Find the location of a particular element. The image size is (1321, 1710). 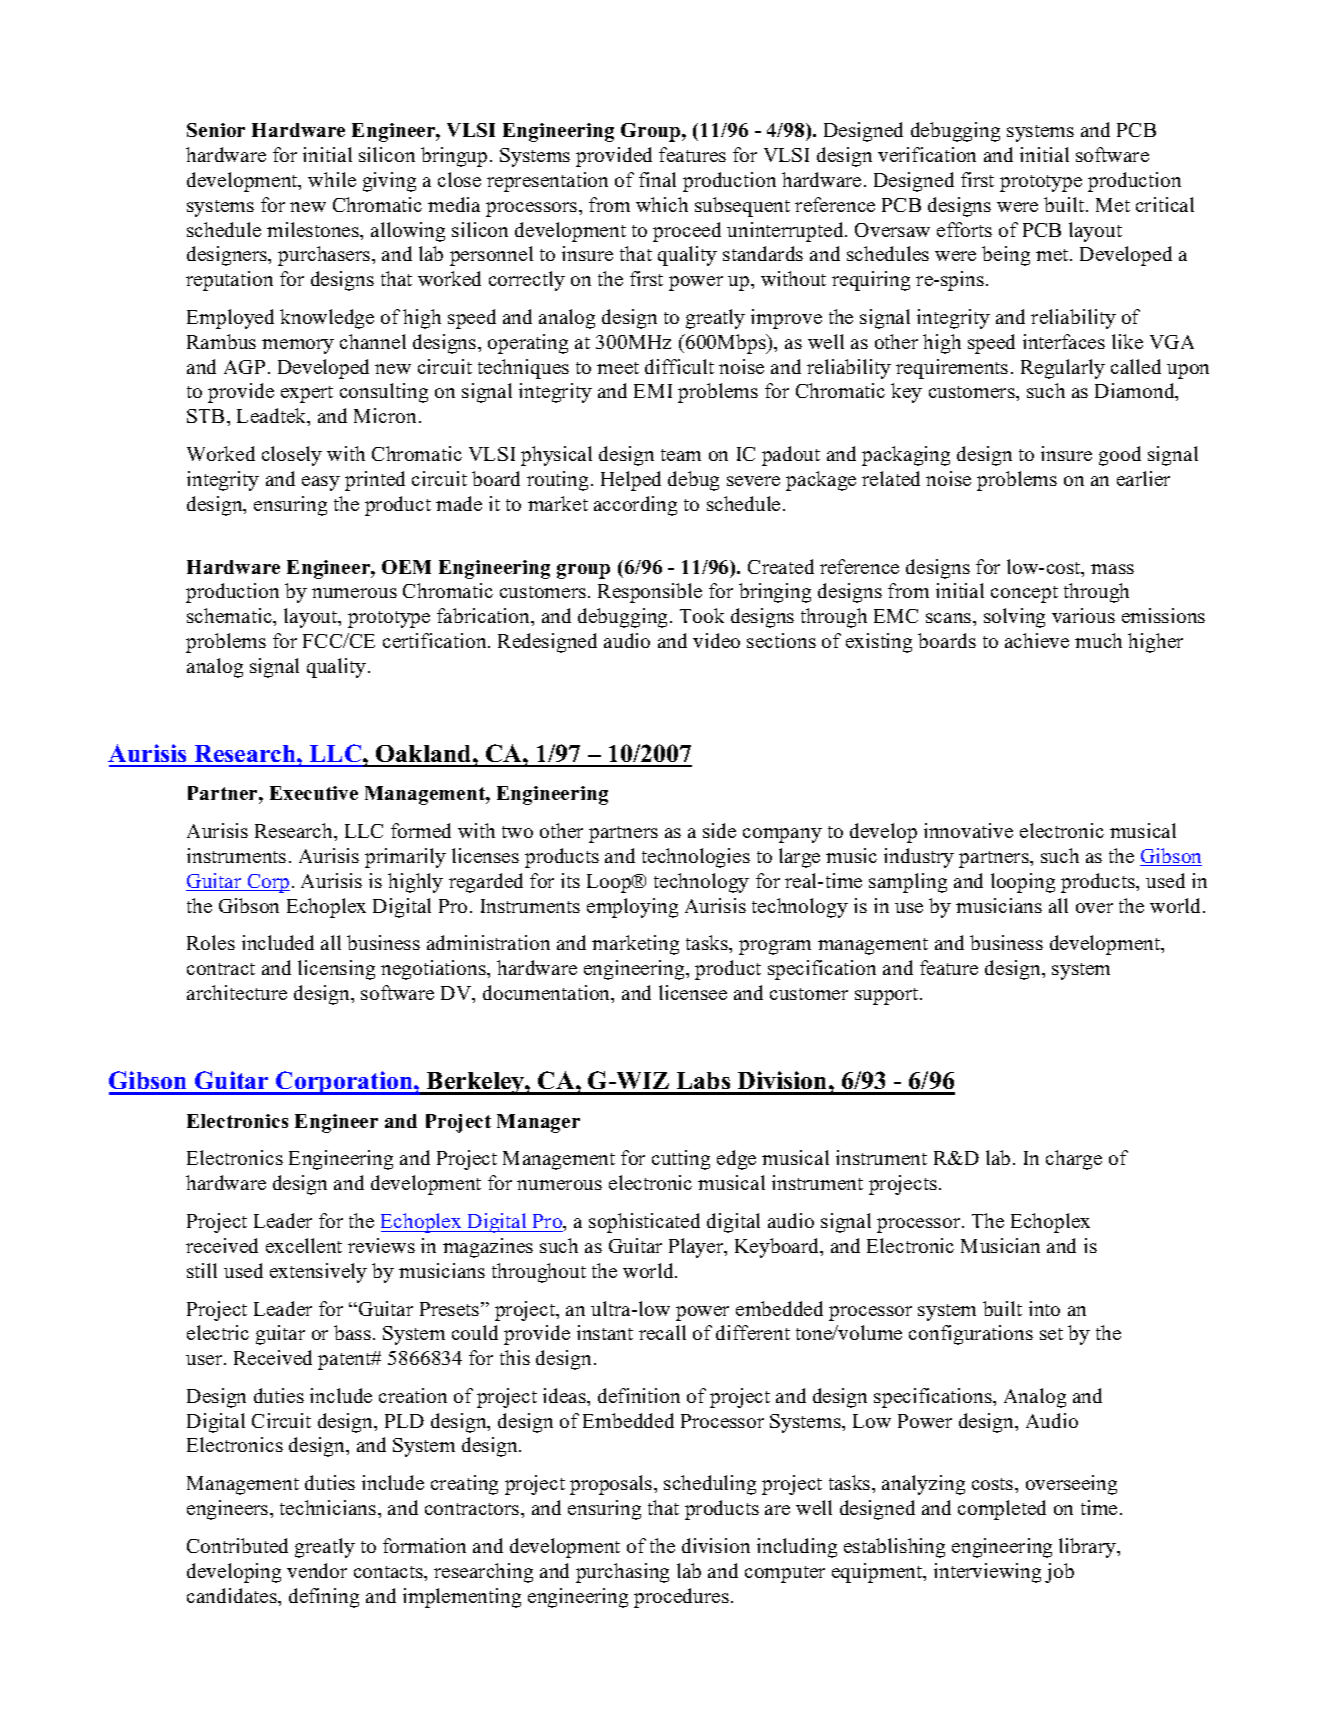

library is located at coordinates (1089, 1548).
